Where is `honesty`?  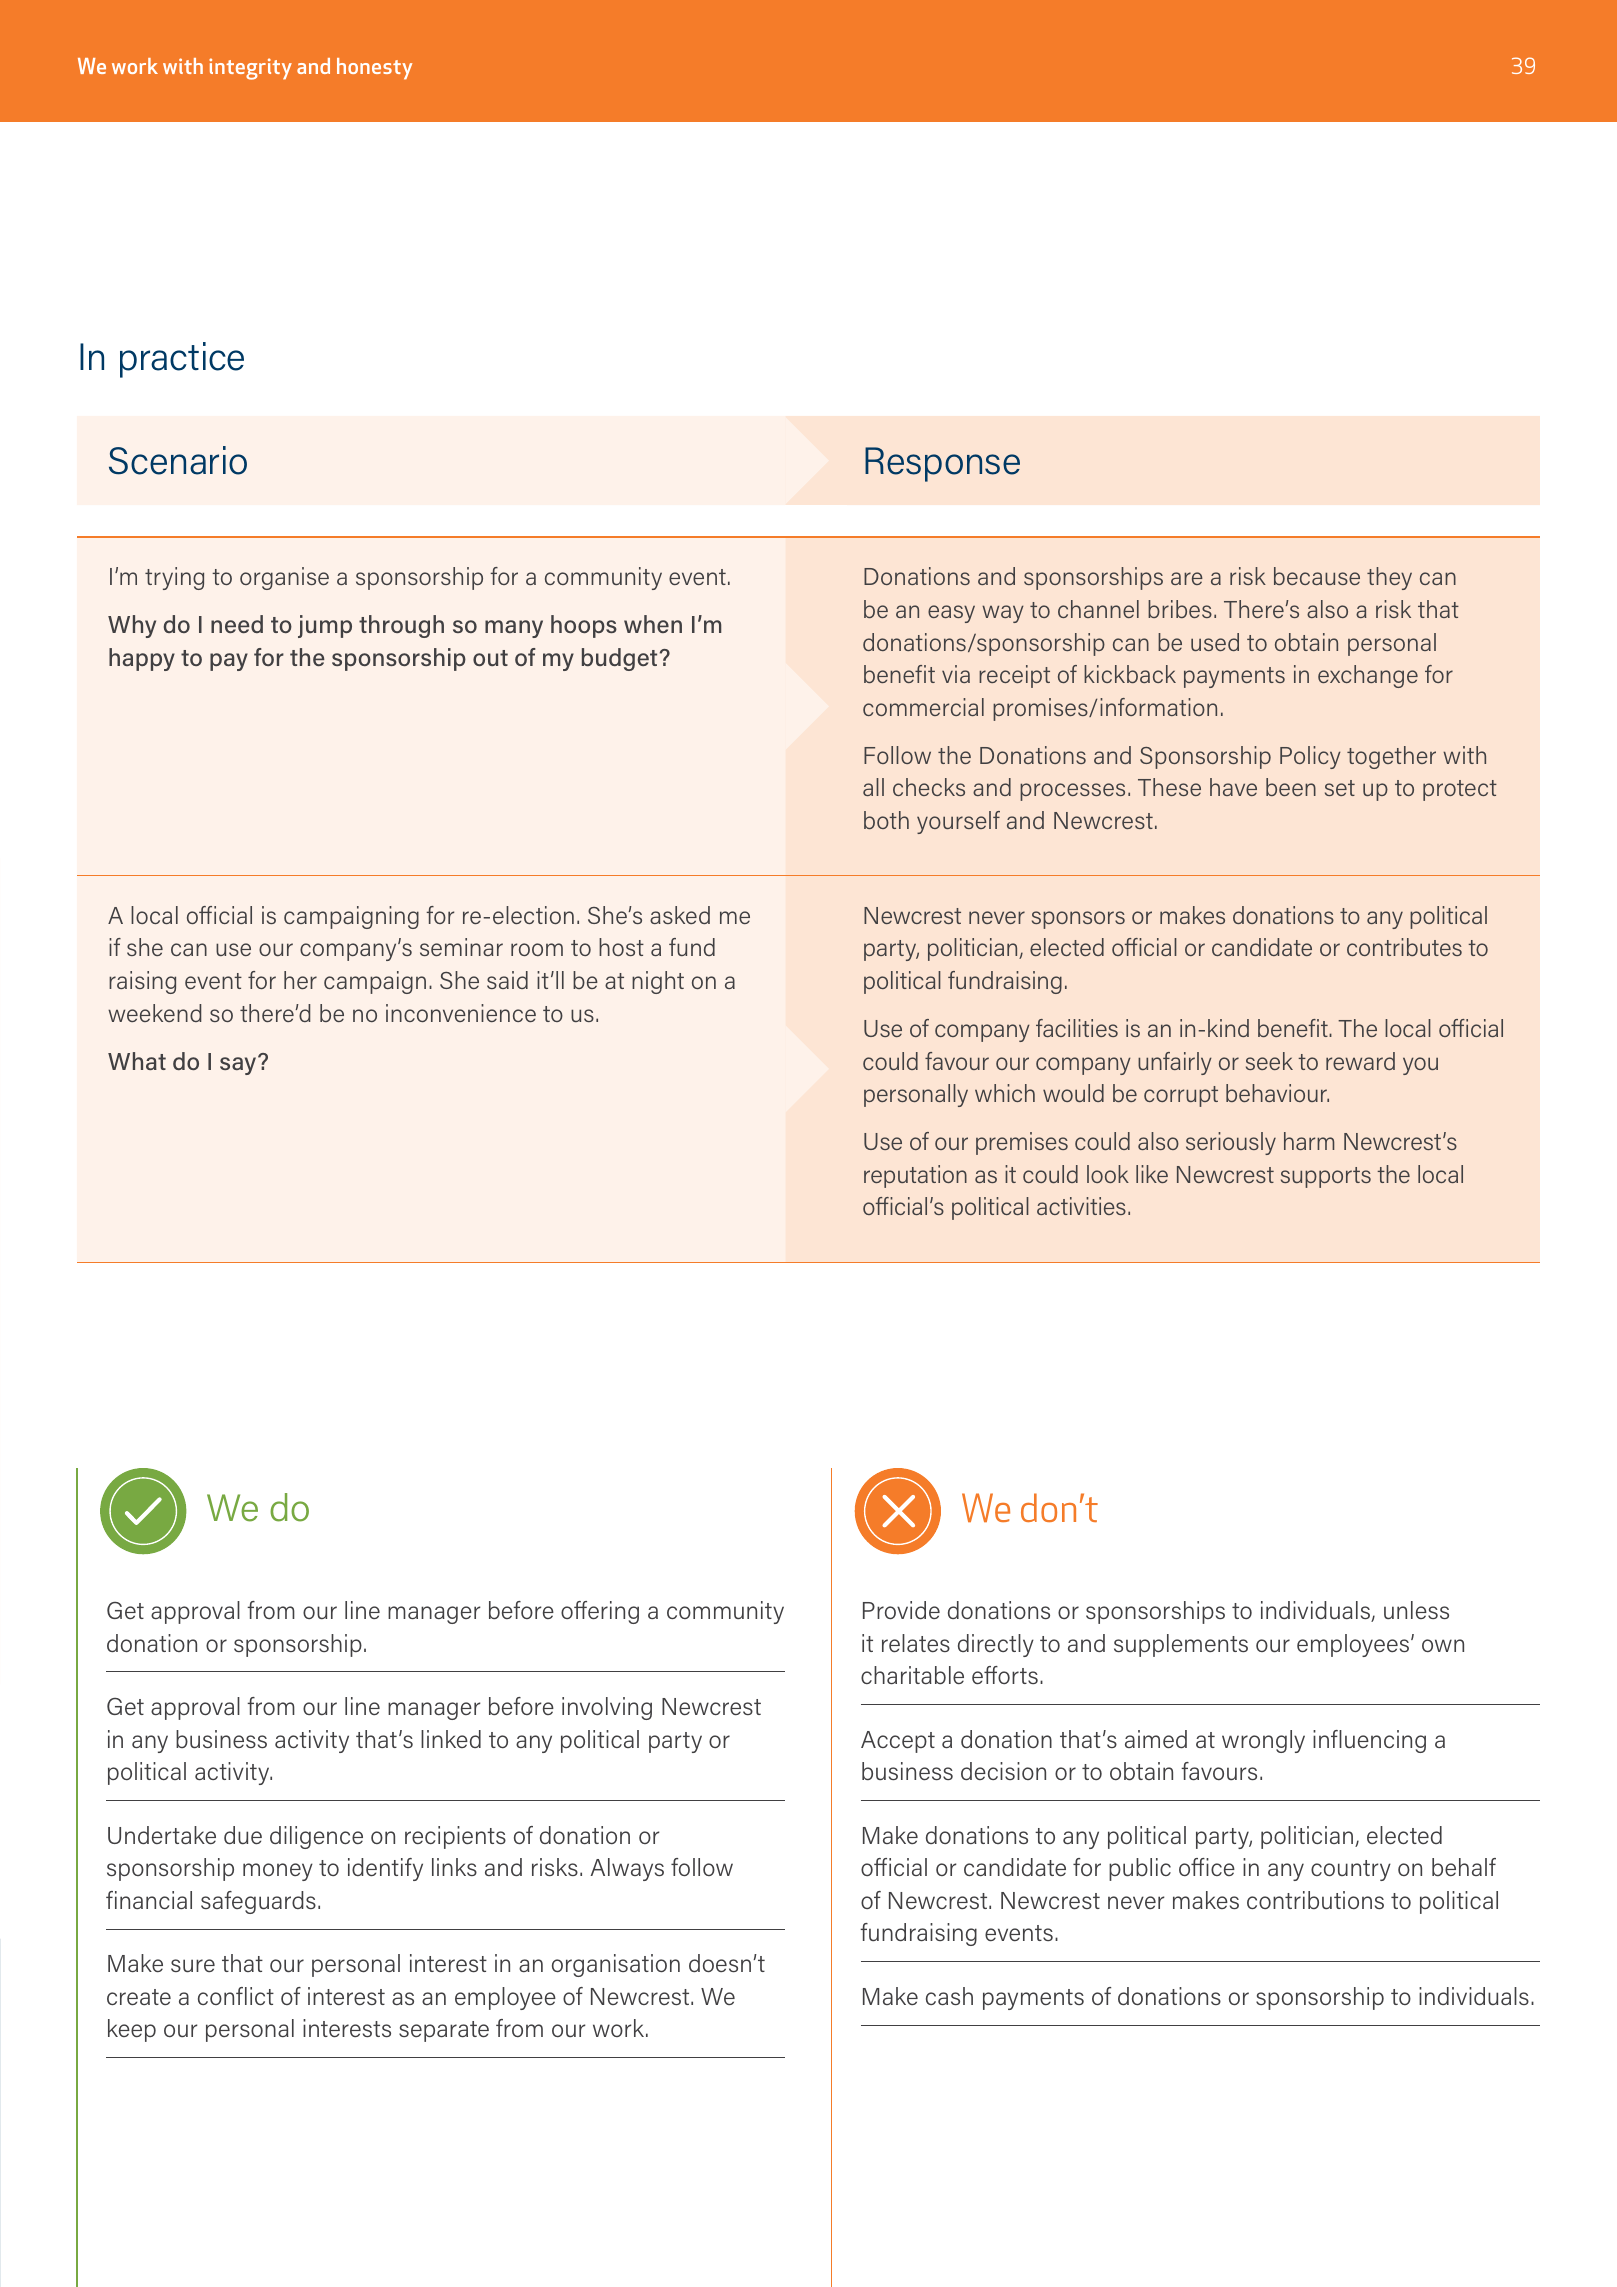 honesty is located at coordinates (374, 69).
